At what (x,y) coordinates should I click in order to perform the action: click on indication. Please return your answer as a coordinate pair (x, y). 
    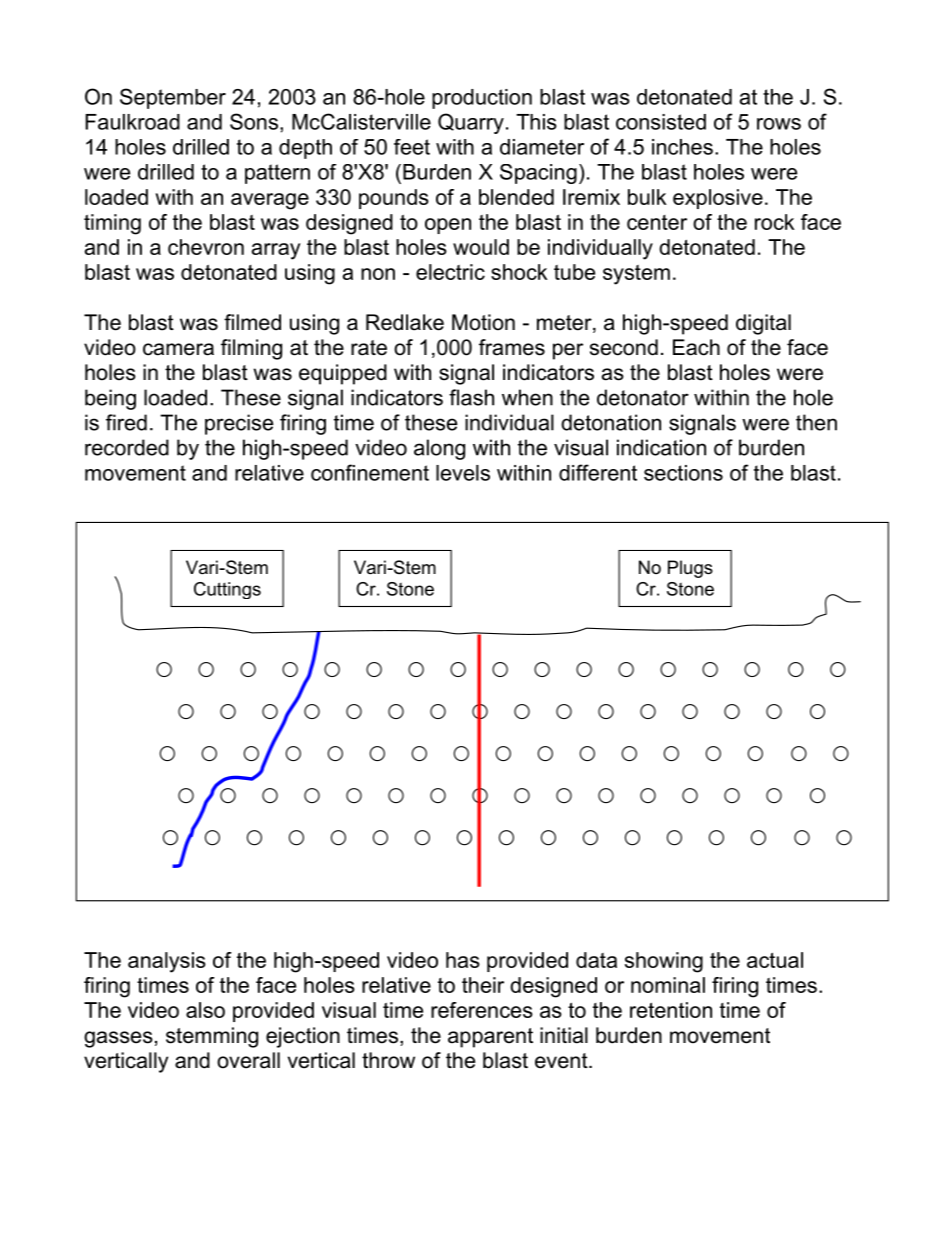
    Looking at the image, I should click on (661, 447).
